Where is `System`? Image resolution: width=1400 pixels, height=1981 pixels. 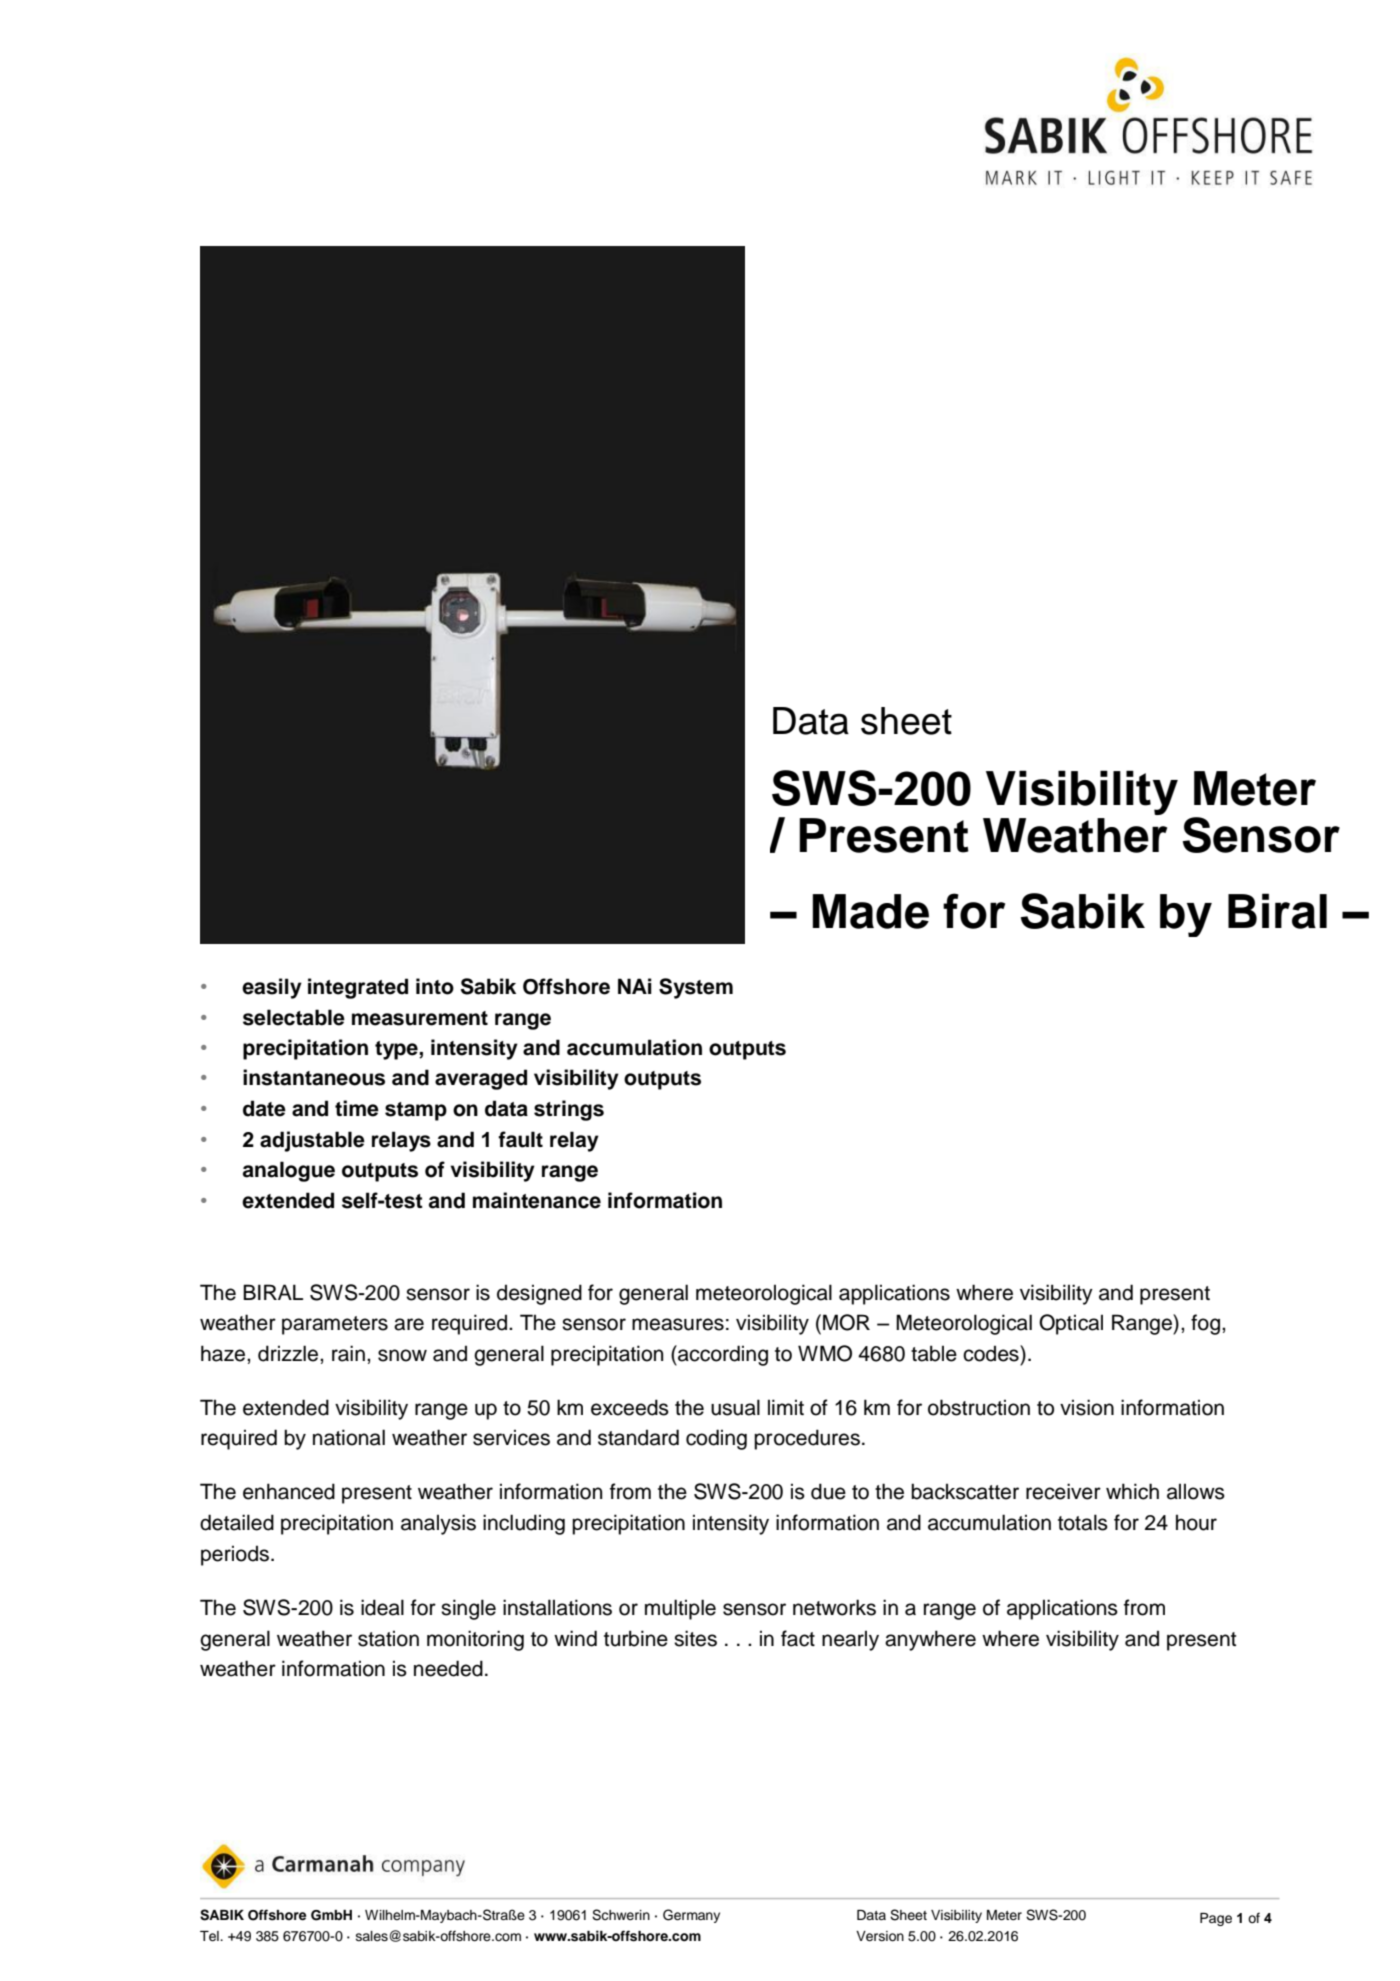 System is located at coordinates (696, 988).
